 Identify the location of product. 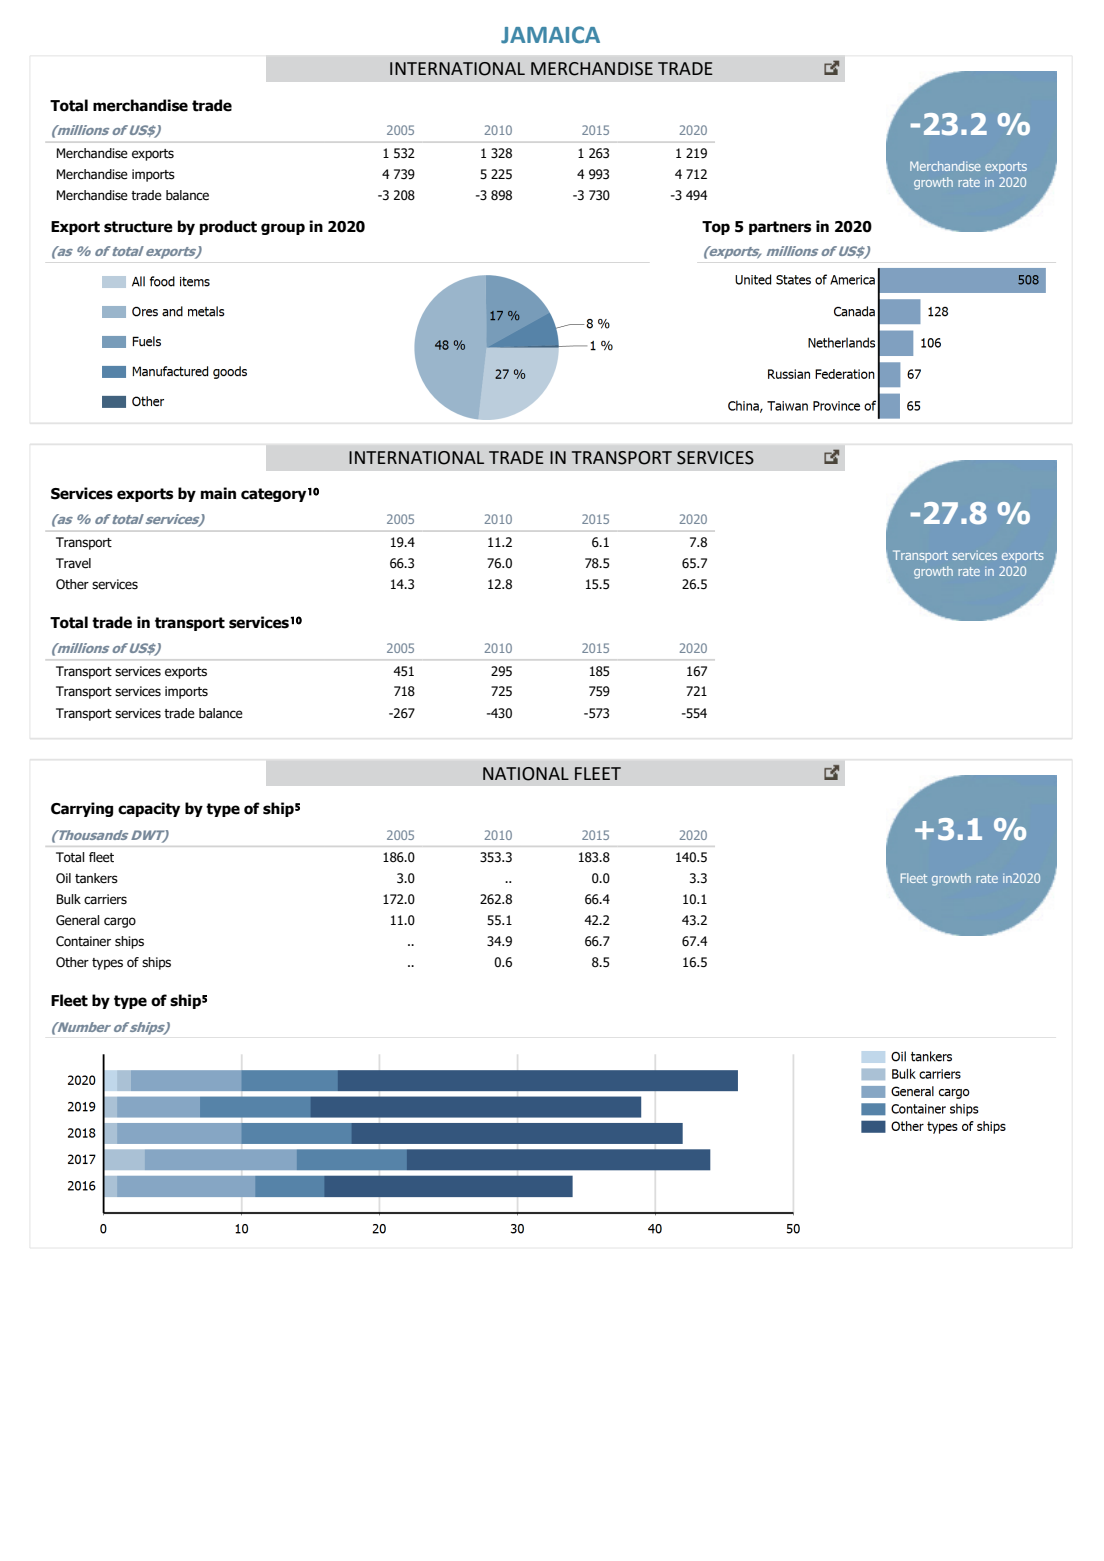
(228, 227).
